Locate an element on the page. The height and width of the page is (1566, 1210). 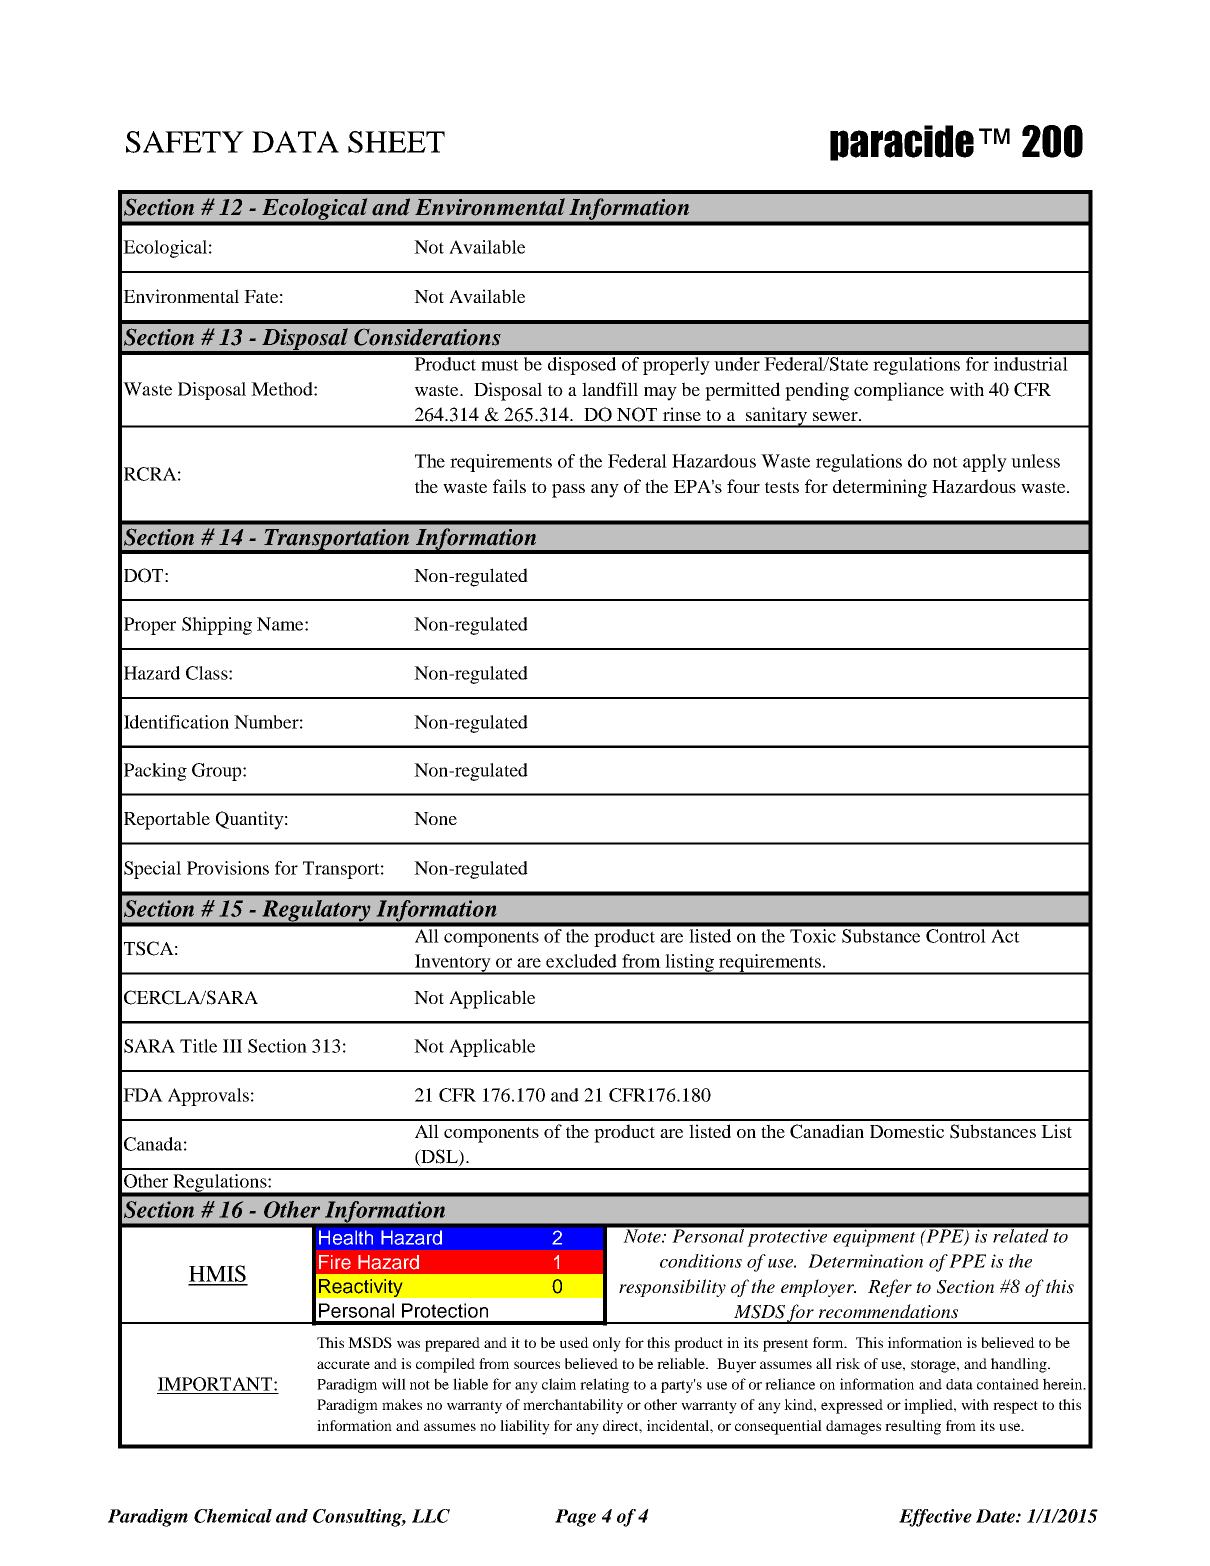
SAFETY is located at coordinates (185, 142).
